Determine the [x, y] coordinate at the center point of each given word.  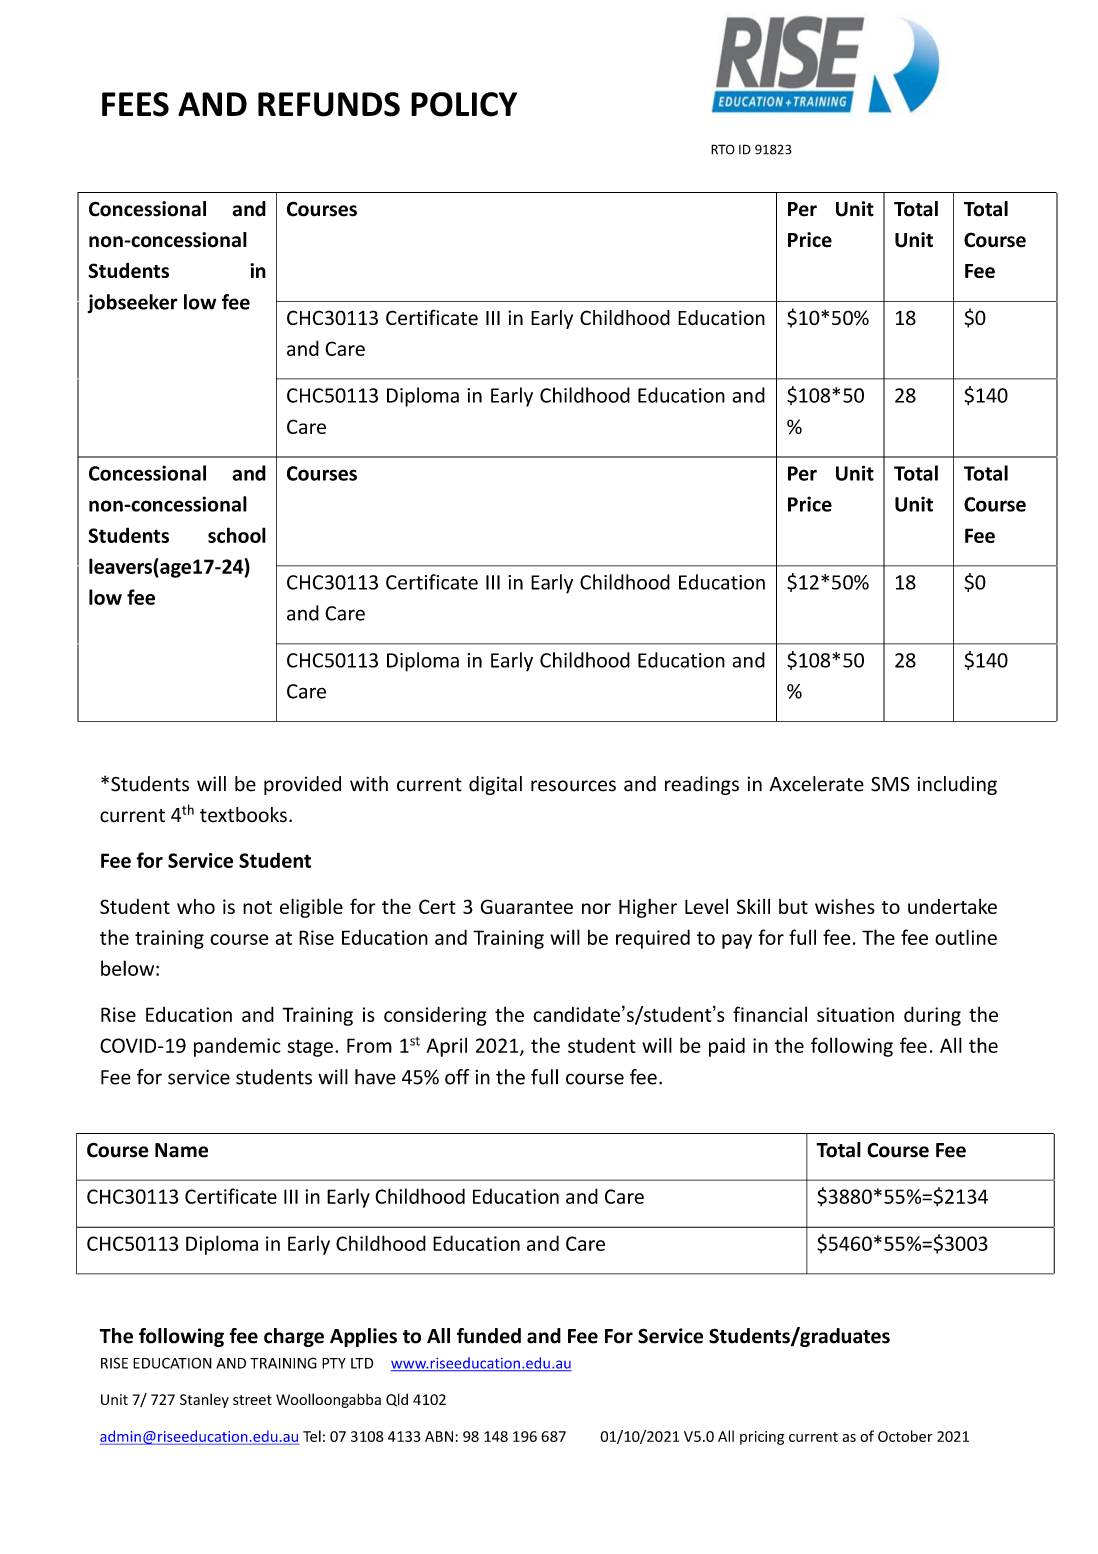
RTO [723, 149]
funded [489, 1336]
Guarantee [527, 906]
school [237, 535]
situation [855, 1014]
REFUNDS [329, 104]
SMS [890, 784]
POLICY [464, 104]
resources [573, 786]
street [252, 1400]
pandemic [237, 1047]
